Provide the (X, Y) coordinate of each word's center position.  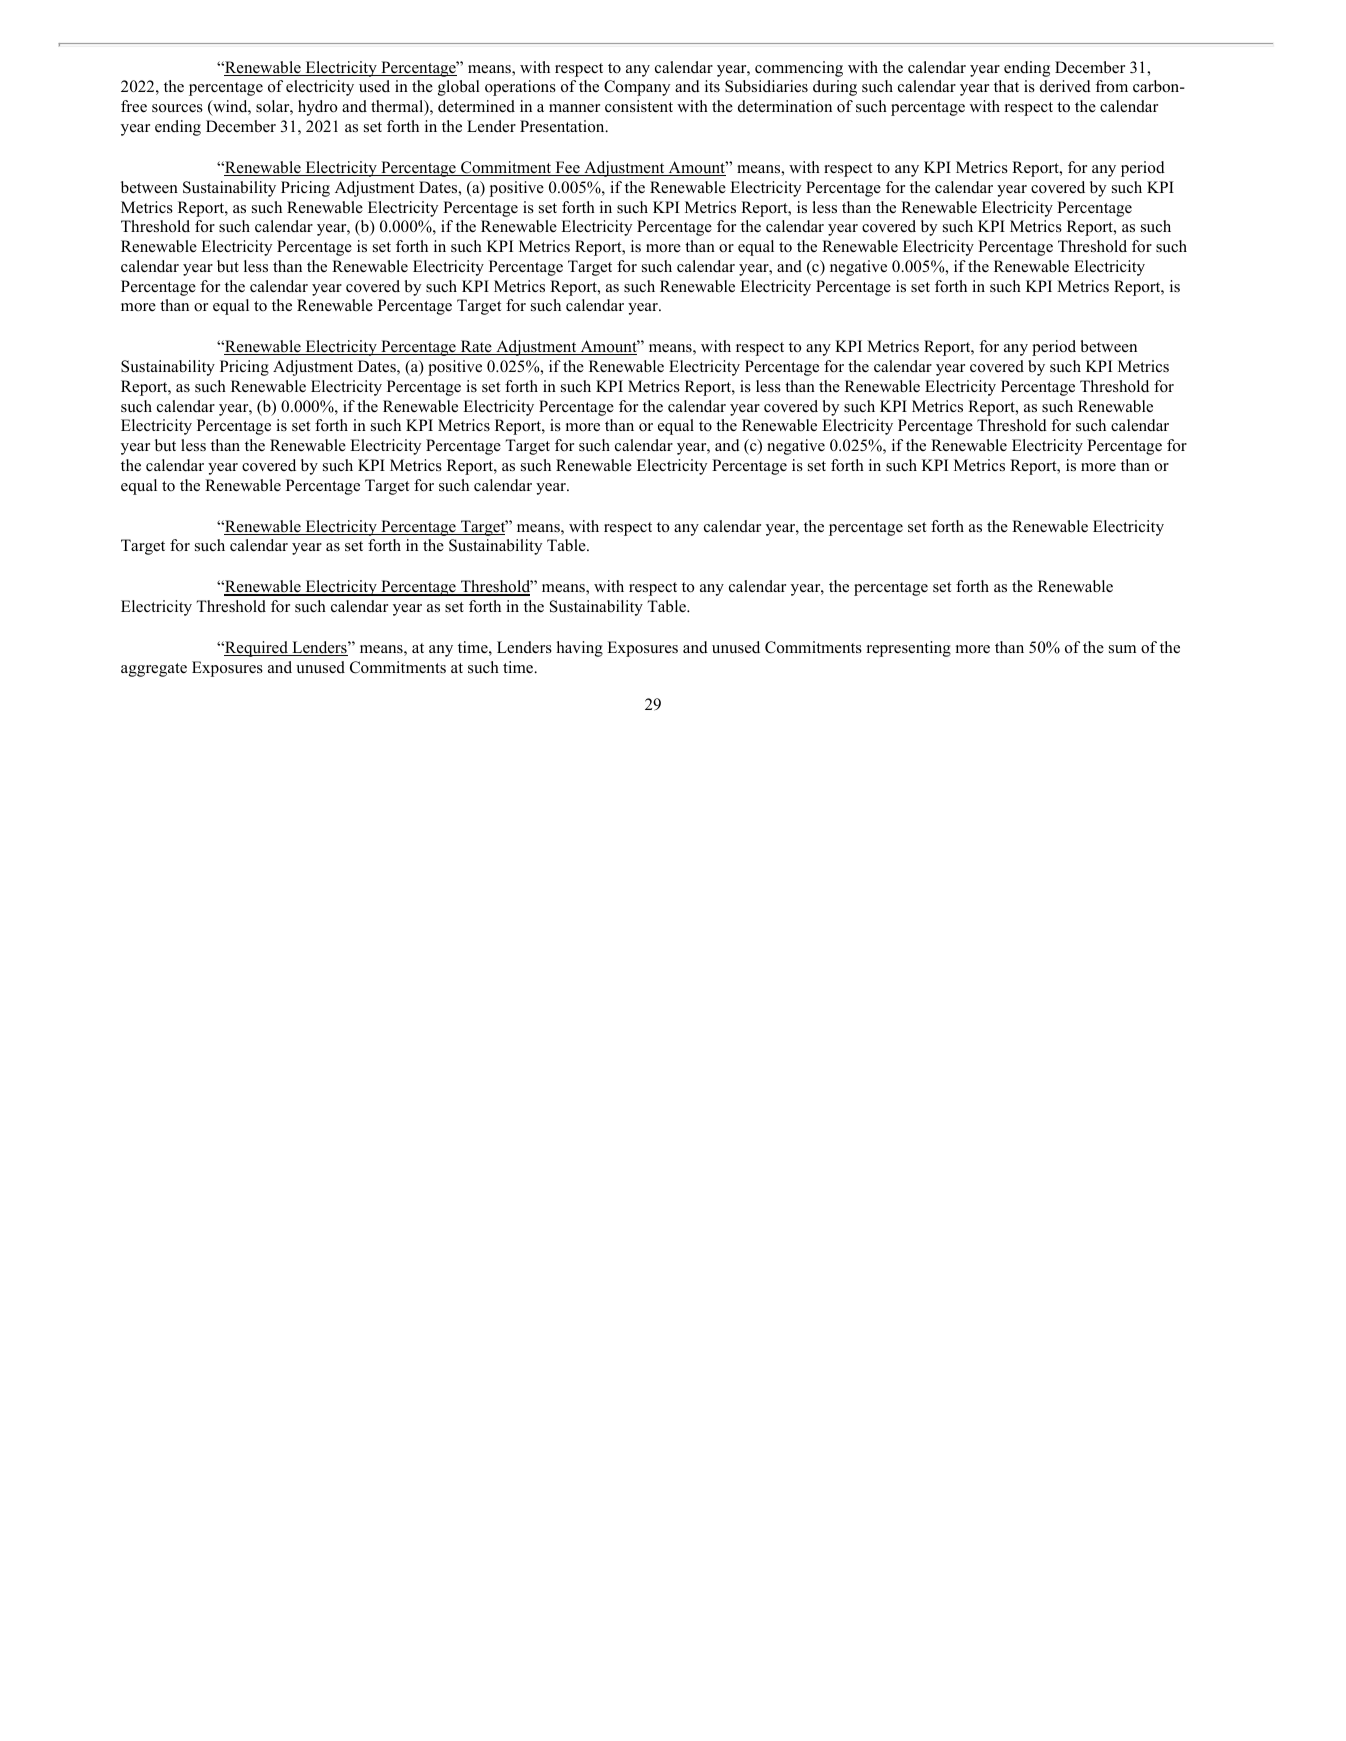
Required (256, 649)
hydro (317, 108)
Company (637, 88)
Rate (476, 347)
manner (574, 108)
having (580, 649)
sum (1122, 649)
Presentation (563, 126)
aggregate (154, 670)
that (1006, 86)
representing (909, 649)
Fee (567, 168)
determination (785, 106)
